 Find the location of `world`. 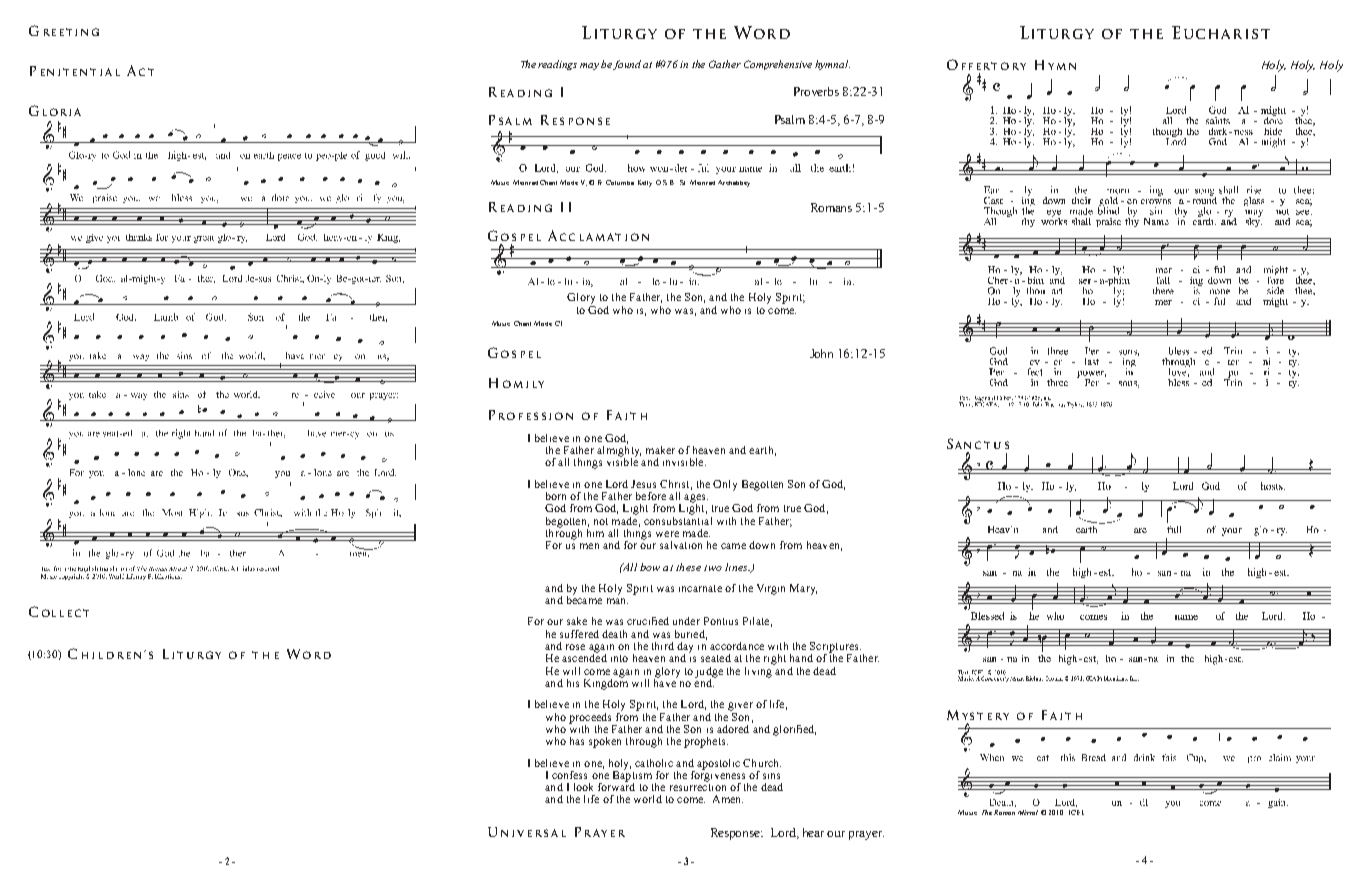

world is located at coordinates (648, 799).
